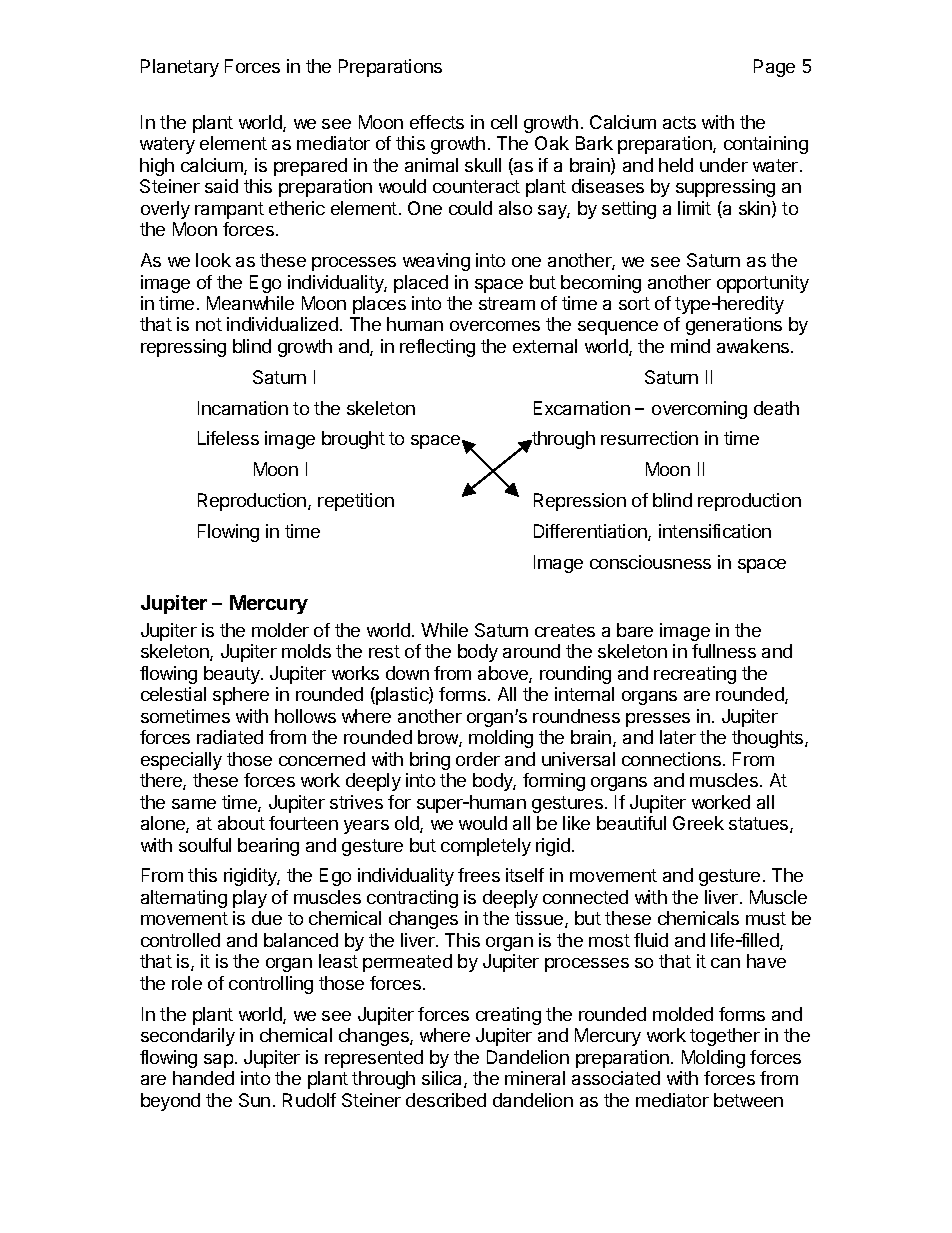 The width and height of the page is (952, 1233). Describe the element at coordinates (183, 348) in the page. I see `repressing` at that location.
